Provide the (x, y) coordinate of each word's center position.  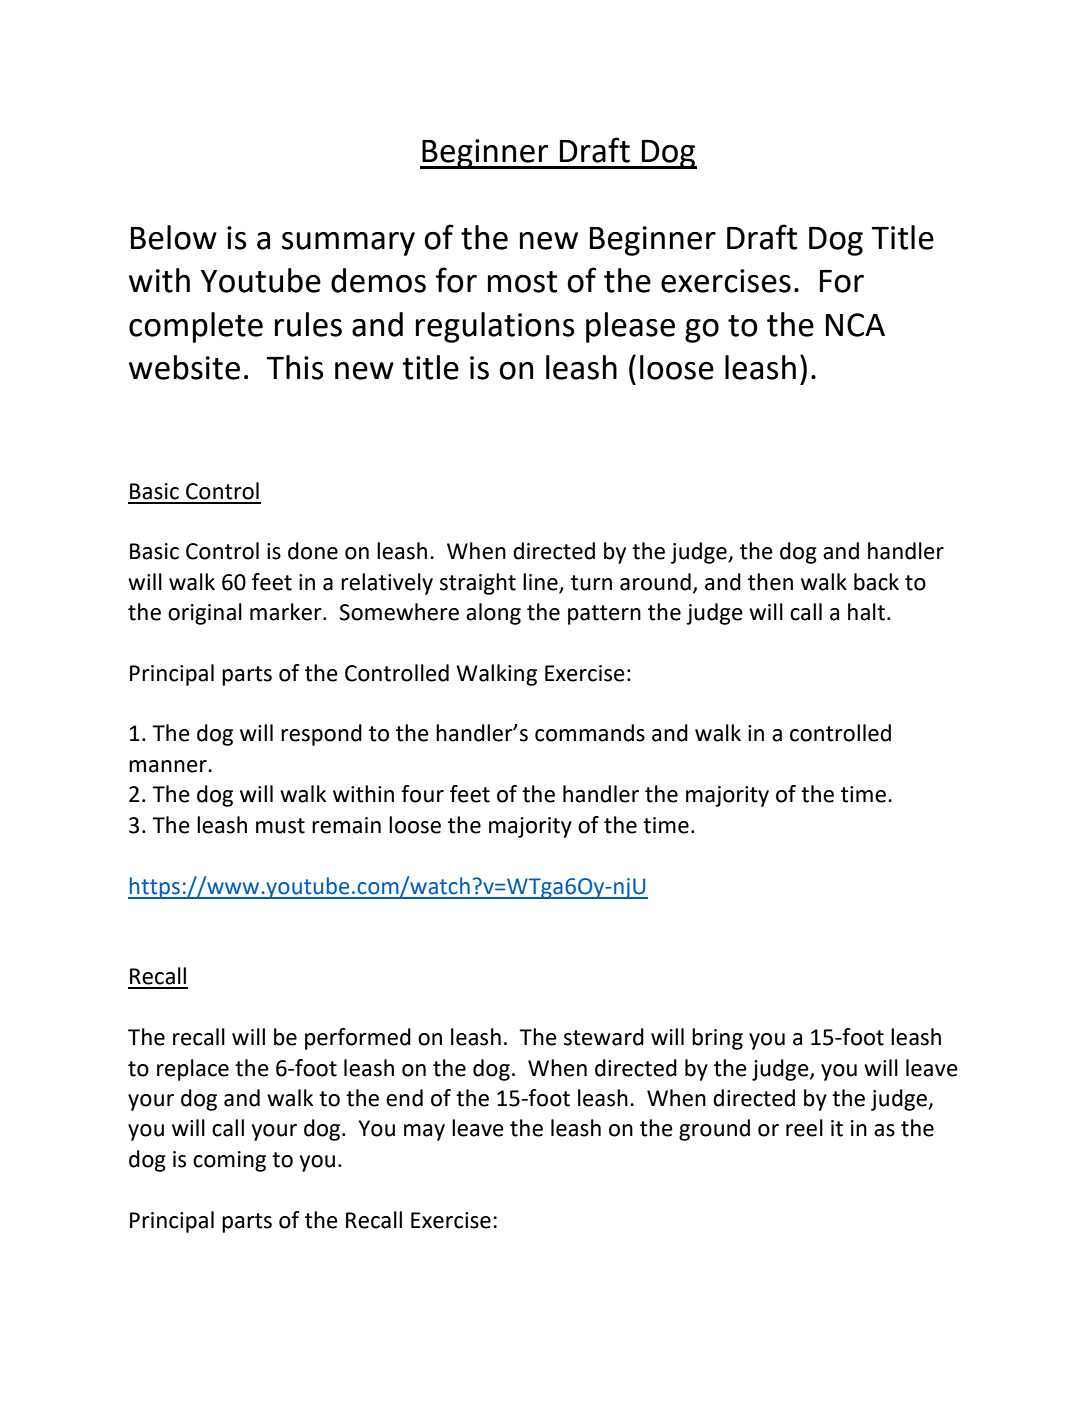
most (522, 282)
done (313, 551)
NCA (855, 325)
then (770, 582)
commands (590, 733)
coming (229, 1161)
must (280, 826)
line (540, 582)
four (422, 794)
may (424, 1132)
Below (174, 237)
